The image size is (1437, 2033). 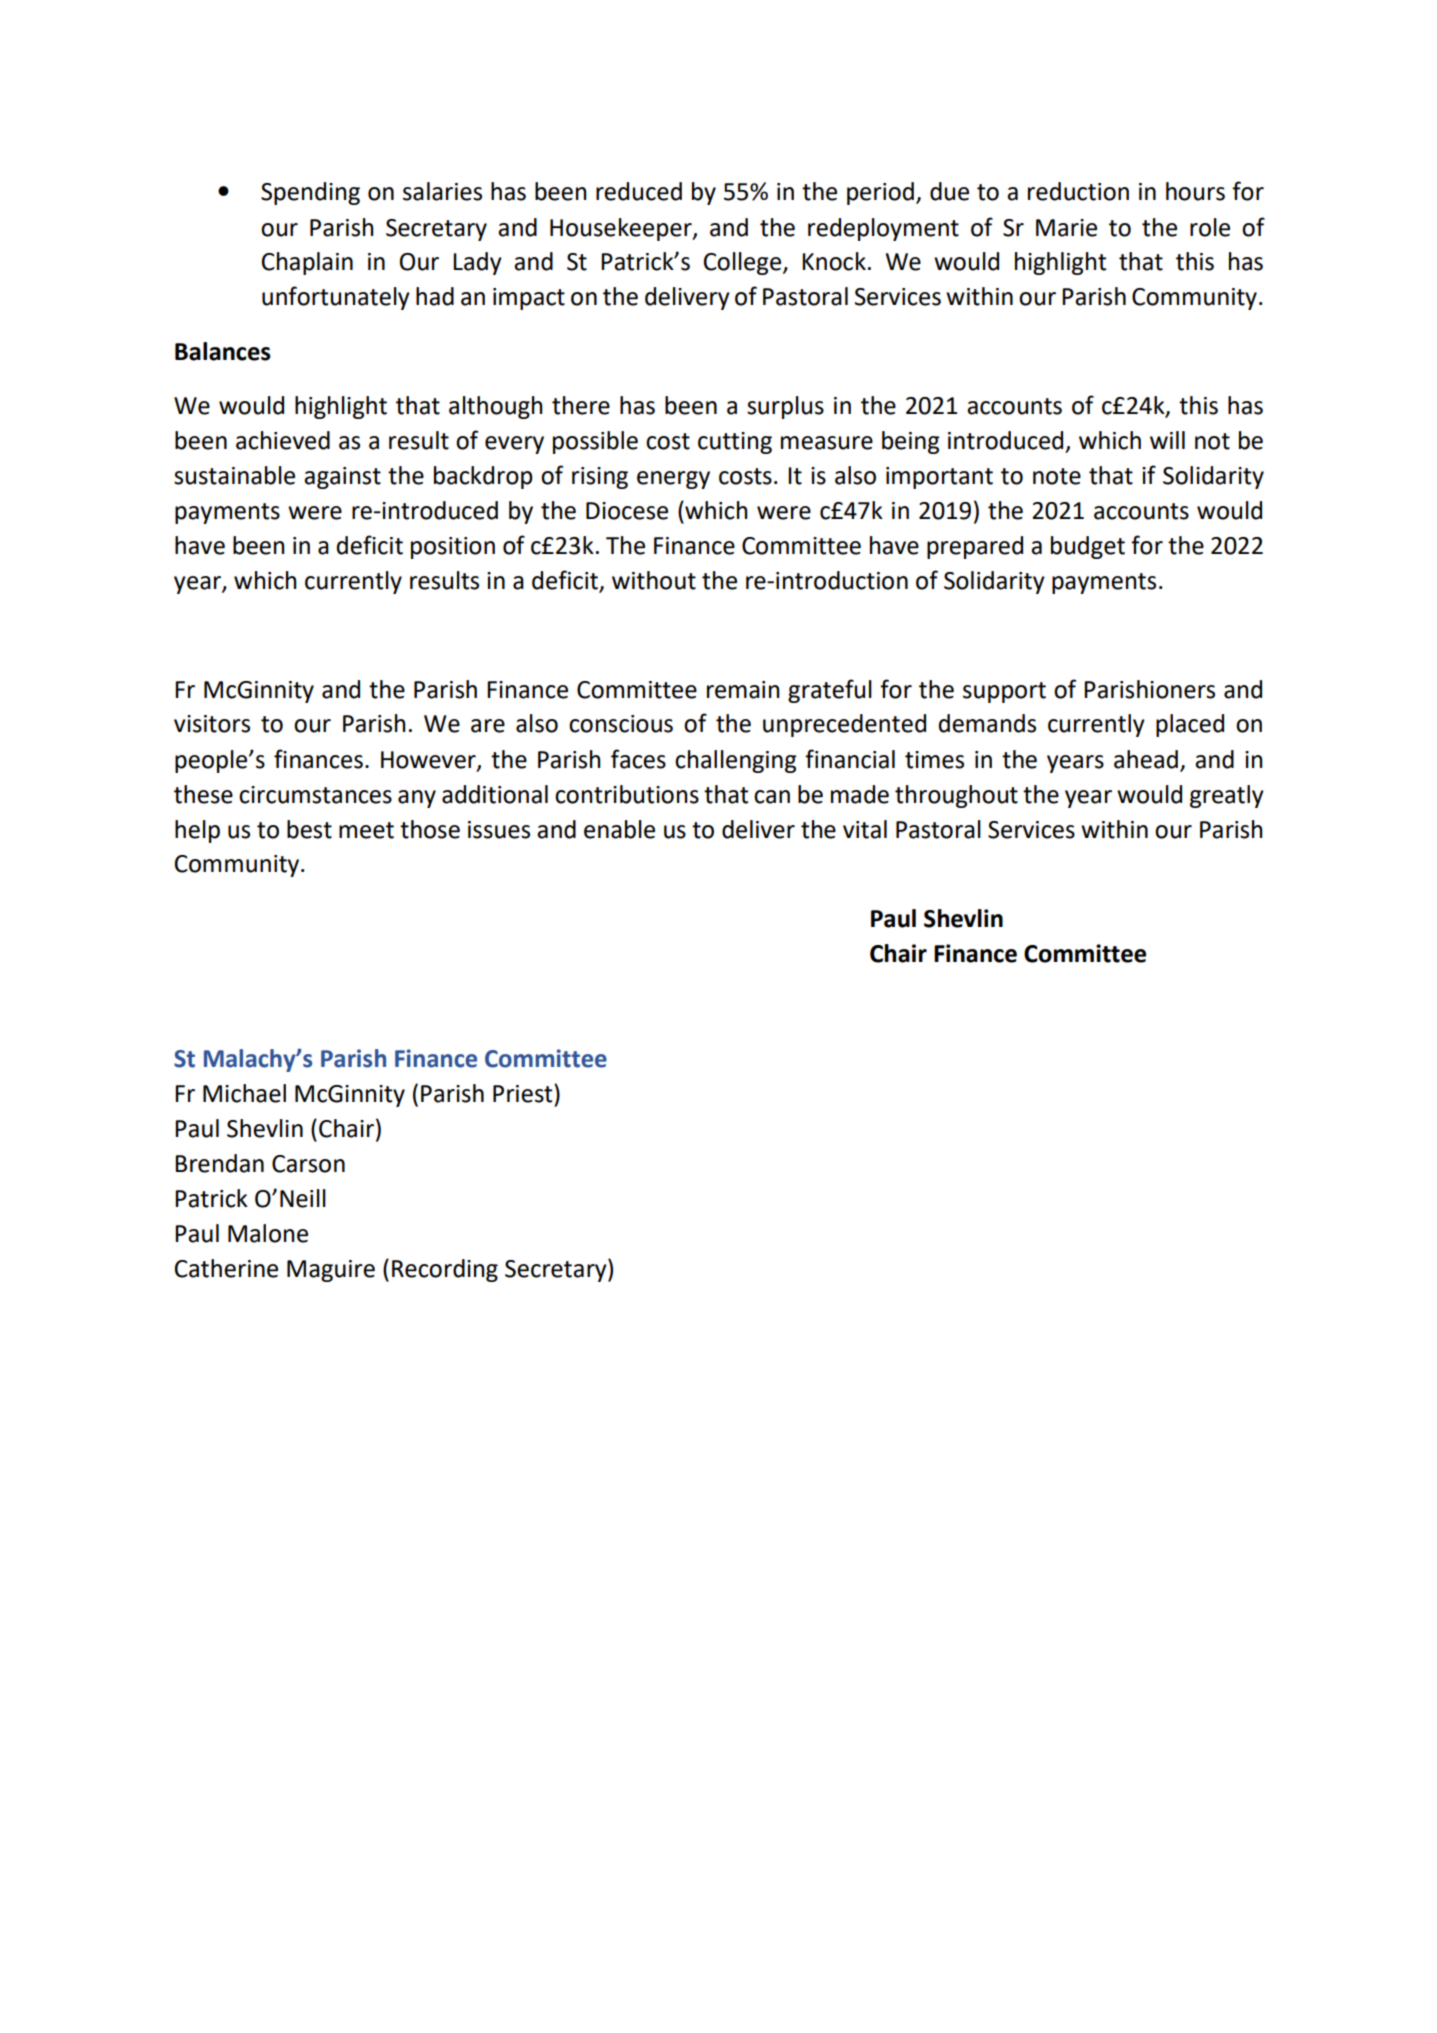 I want to click on Spending, so click(x=310, y=193).
